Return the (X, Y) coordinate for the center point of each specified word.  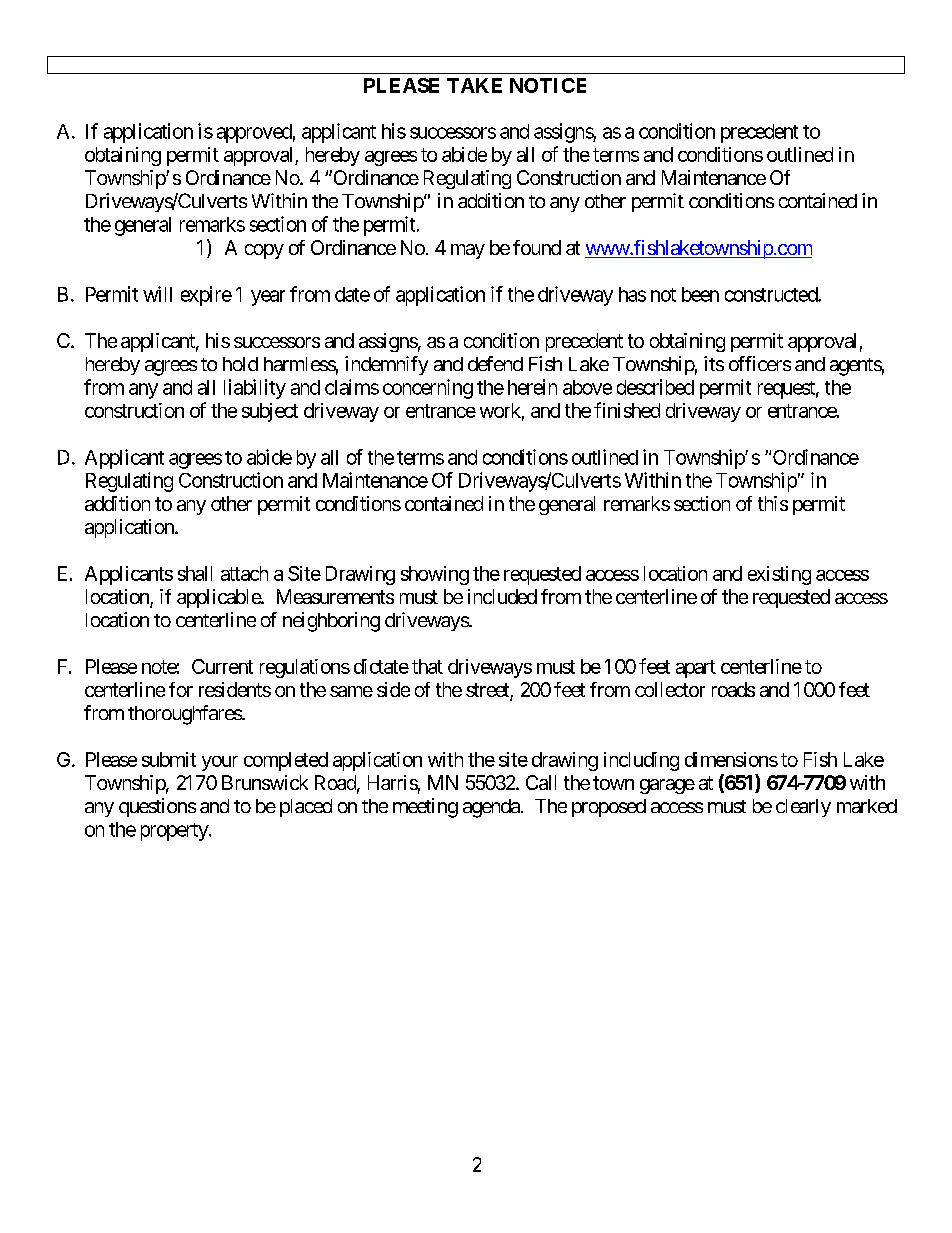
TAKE (474, 85)
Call (541, 782)
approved (254, 133)
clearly (803, 808)
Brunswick (265, 782)
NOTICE (548, 85)
